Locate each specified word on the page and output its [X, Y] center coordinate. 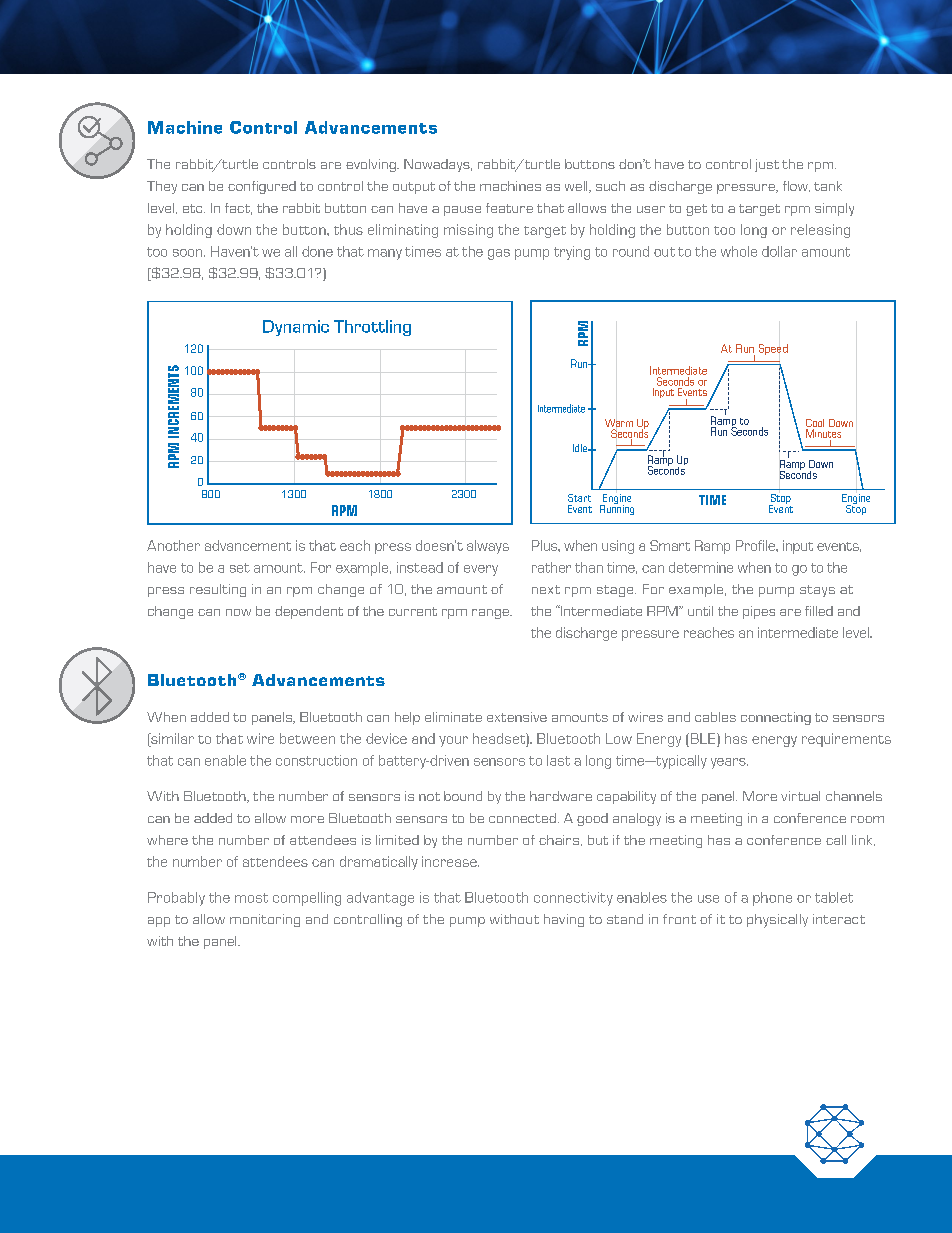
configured [262, 187]
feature [509, 208]
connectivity [573, 899]
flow [796, 186]
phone [772, 899]
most [251, 898]
